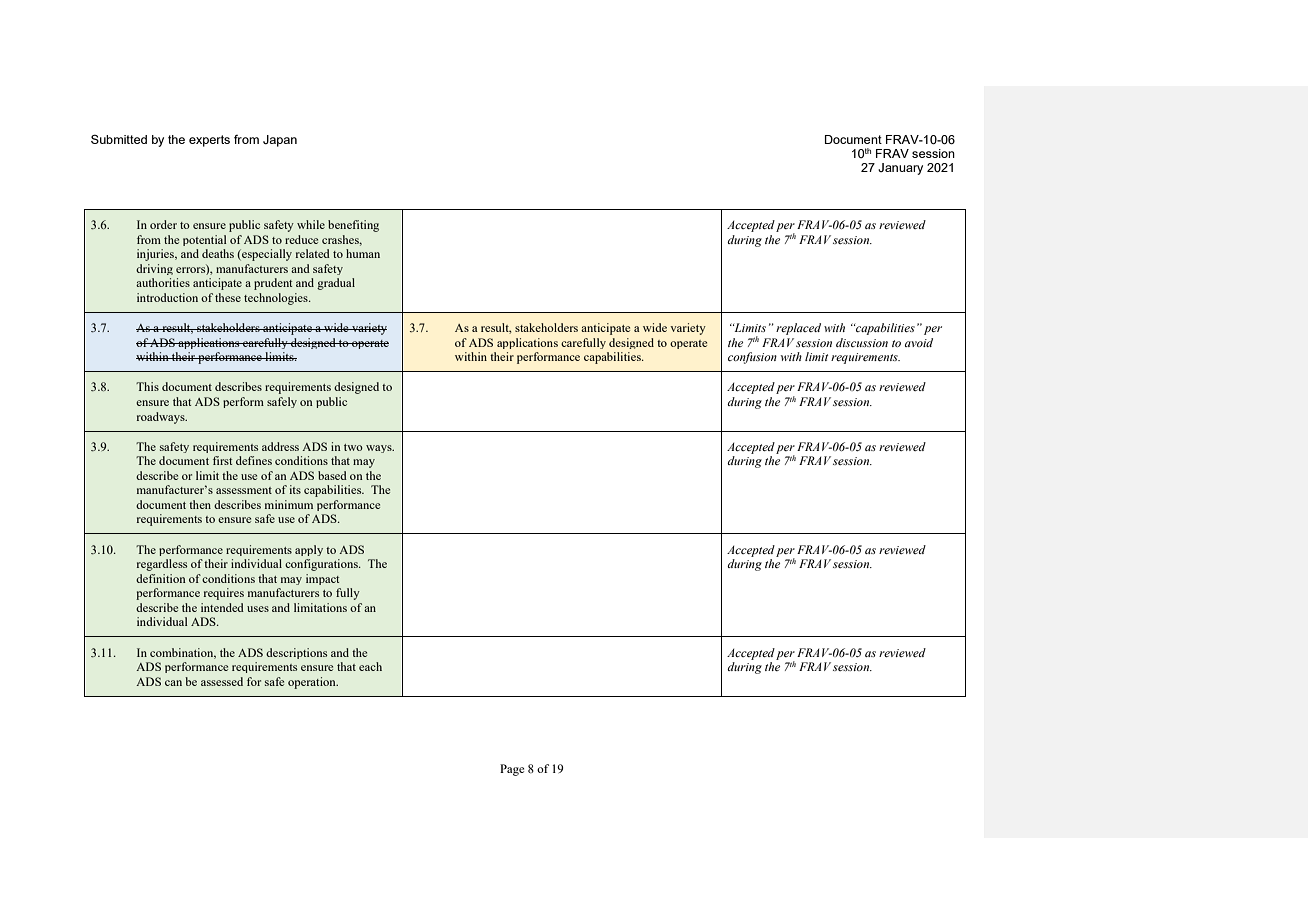  Describe the element at coordinates (752, 358) in the page. I see `confusion` at that location.
